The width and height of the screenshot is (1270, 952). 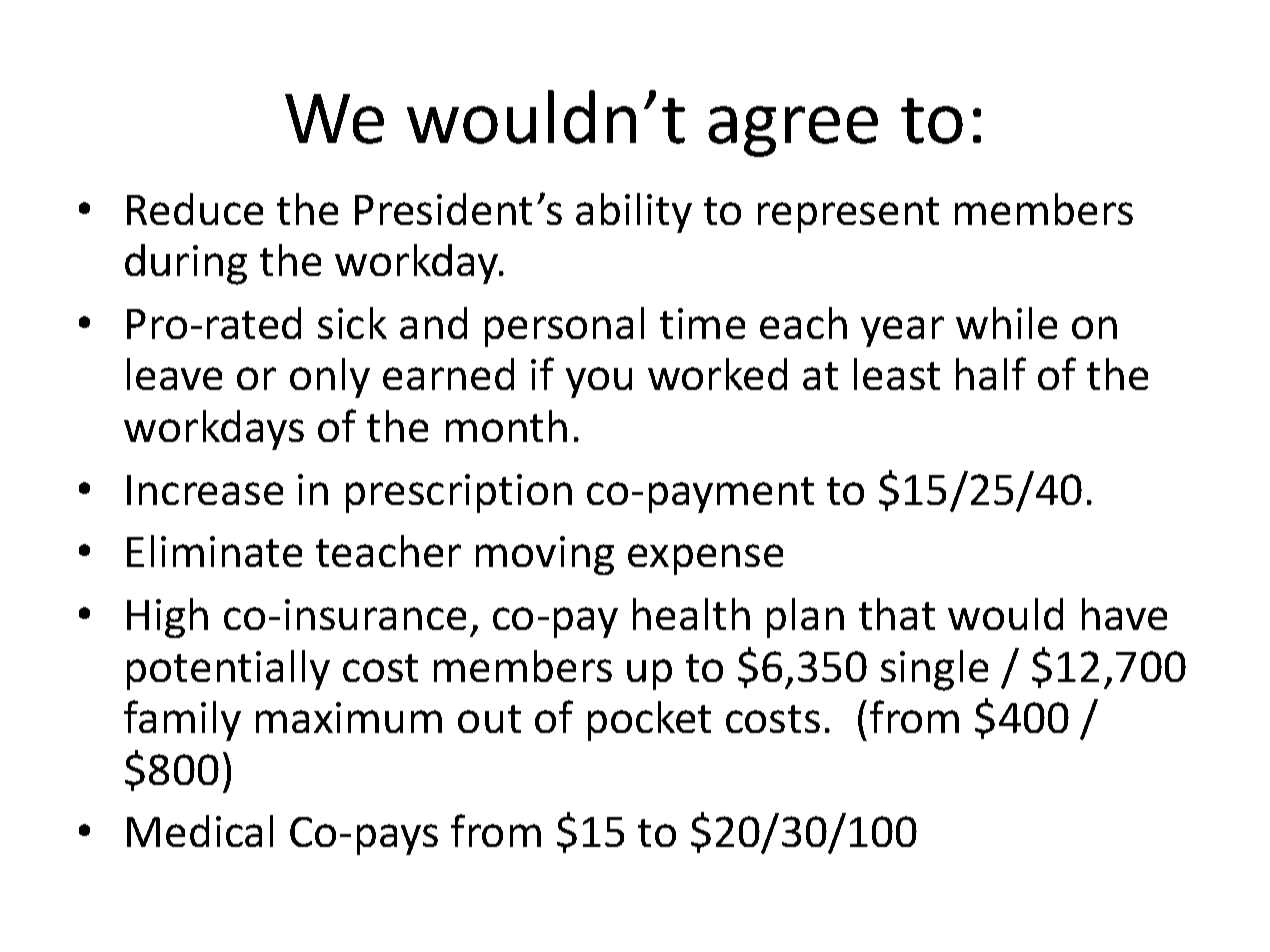 I want to click on agree, so click(x=793, y=131).
